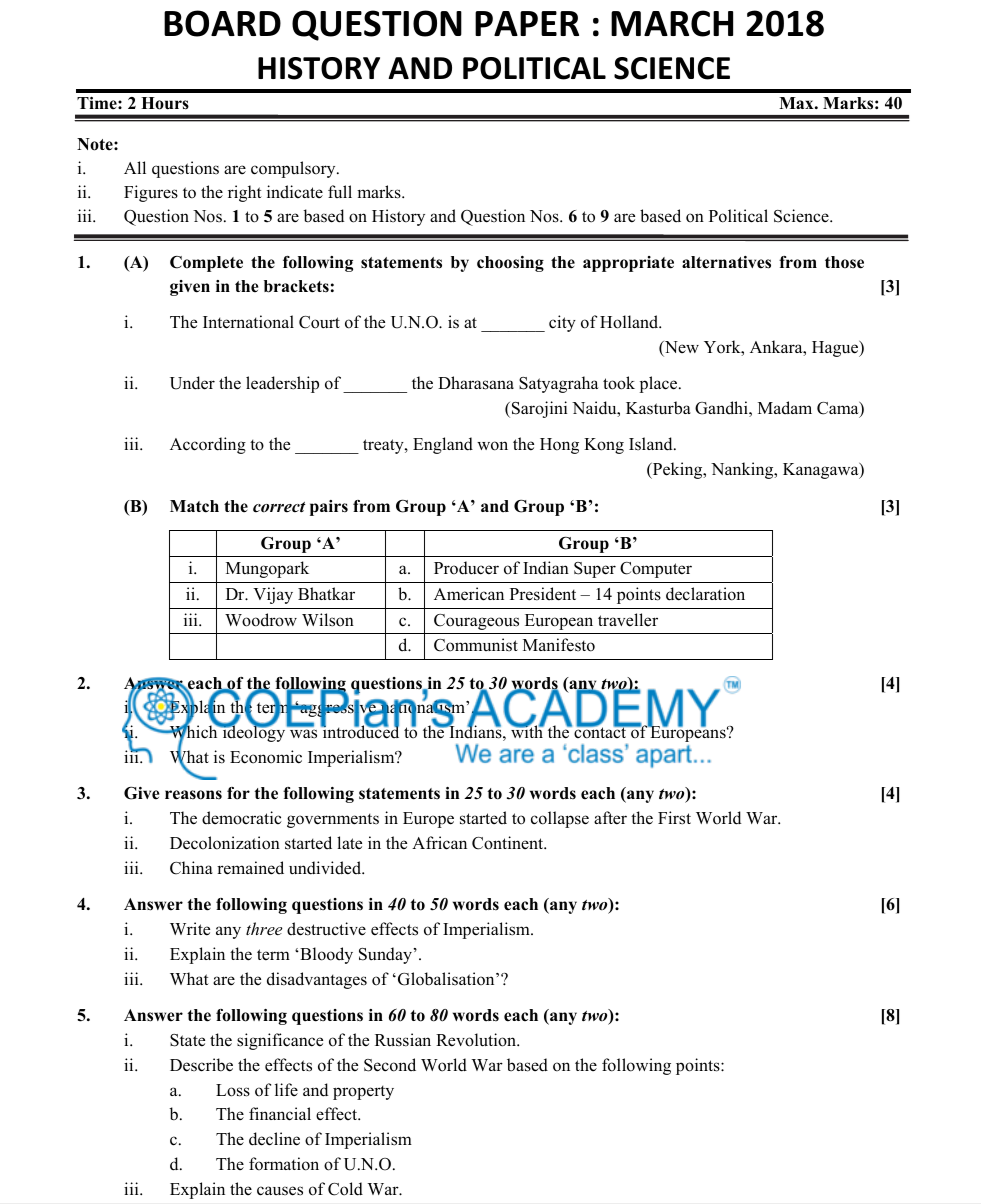  What do you see at coordinates (274, 1139) in the image?
I see `decline` at bounding box center [274, 1139].
